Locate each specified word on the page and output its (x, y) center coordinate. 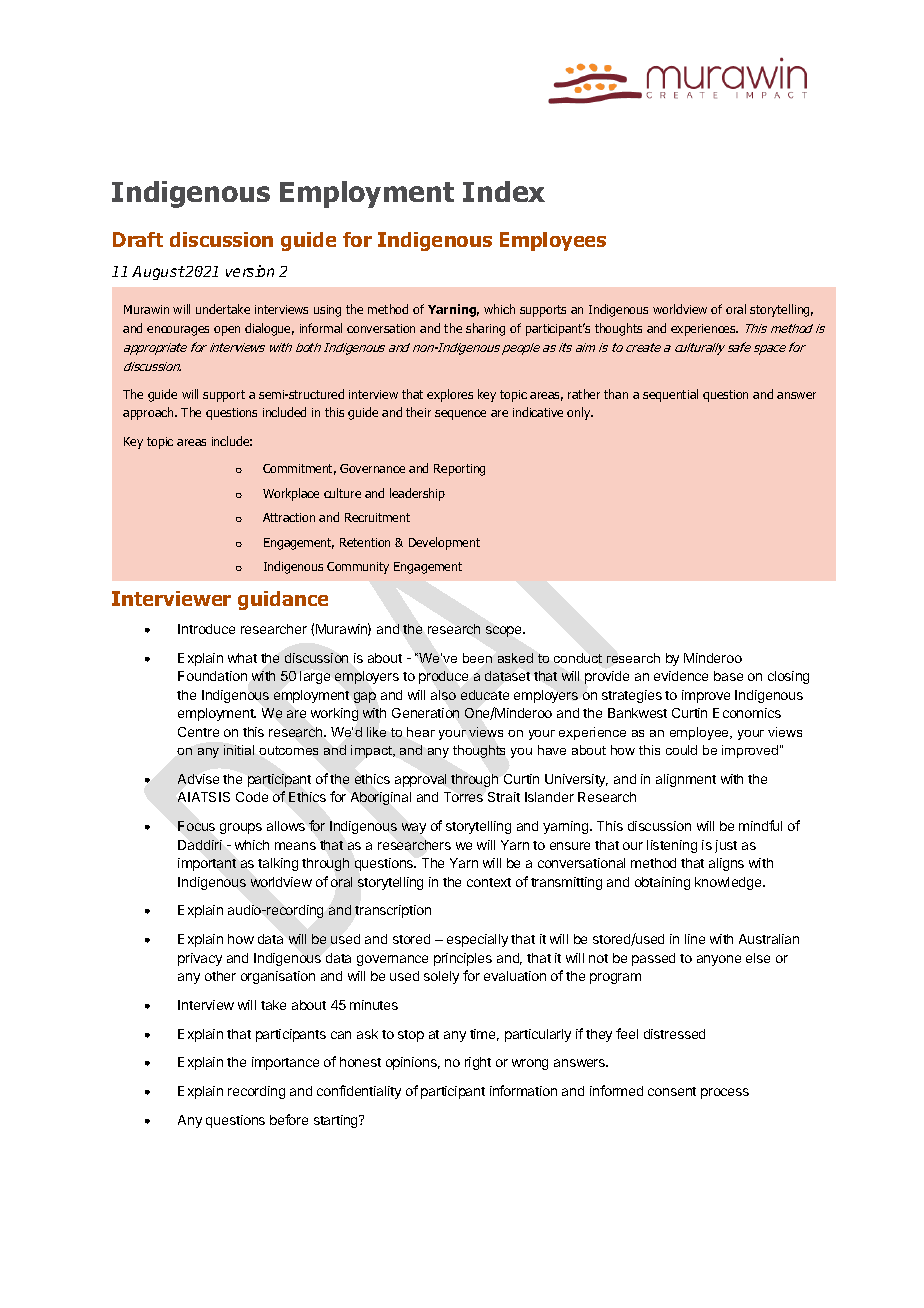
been (477, 658)
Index (504, 191)
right (478, 1063)
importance (285, 1063)
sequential (670, 395)
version (250, 271)
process (725, 1093)
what (242, 658)
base (728, 676)
